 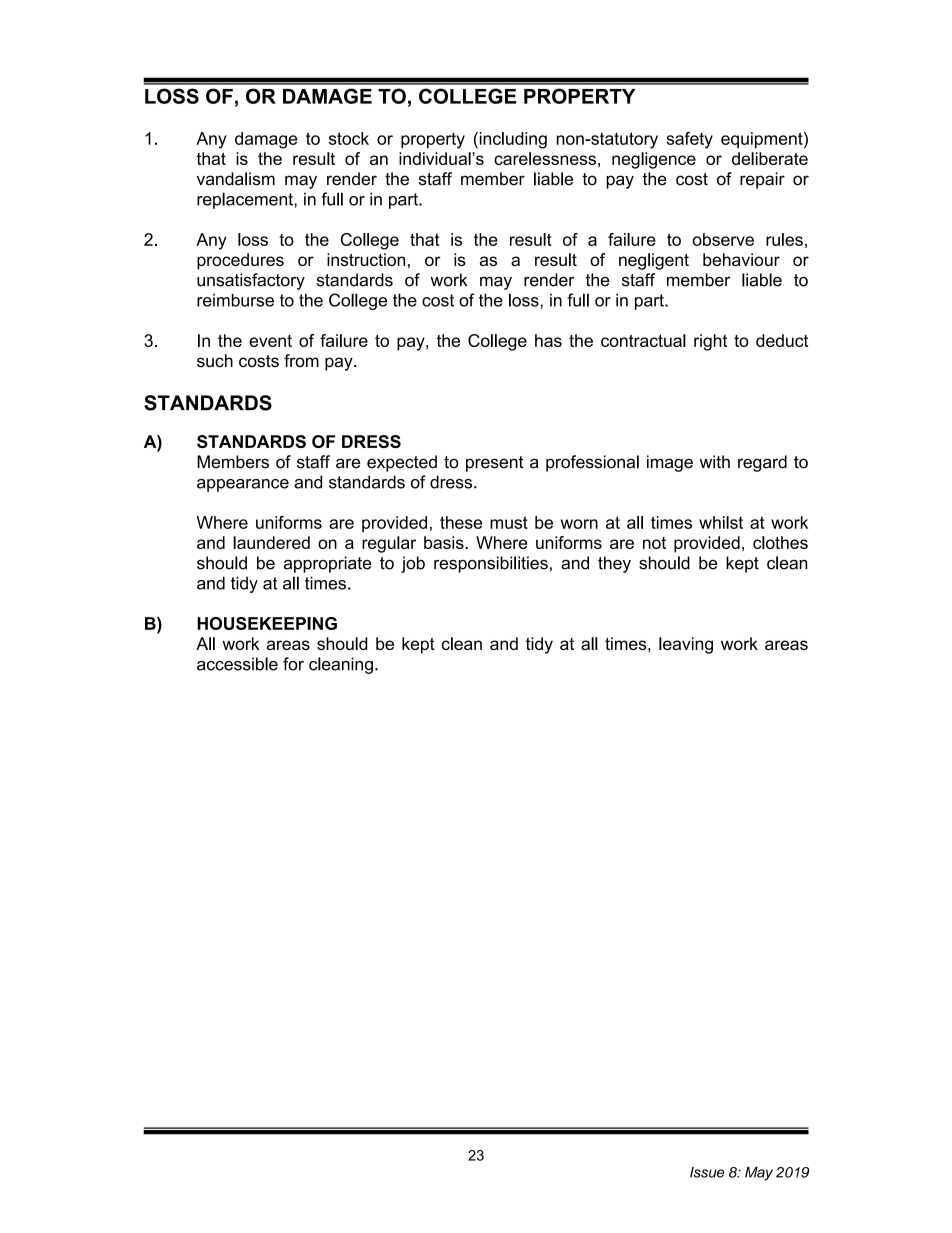 What do you see at coordinates (237, 664) in the screenshot?
I see `accessible` at bounding box center [237, 664].
